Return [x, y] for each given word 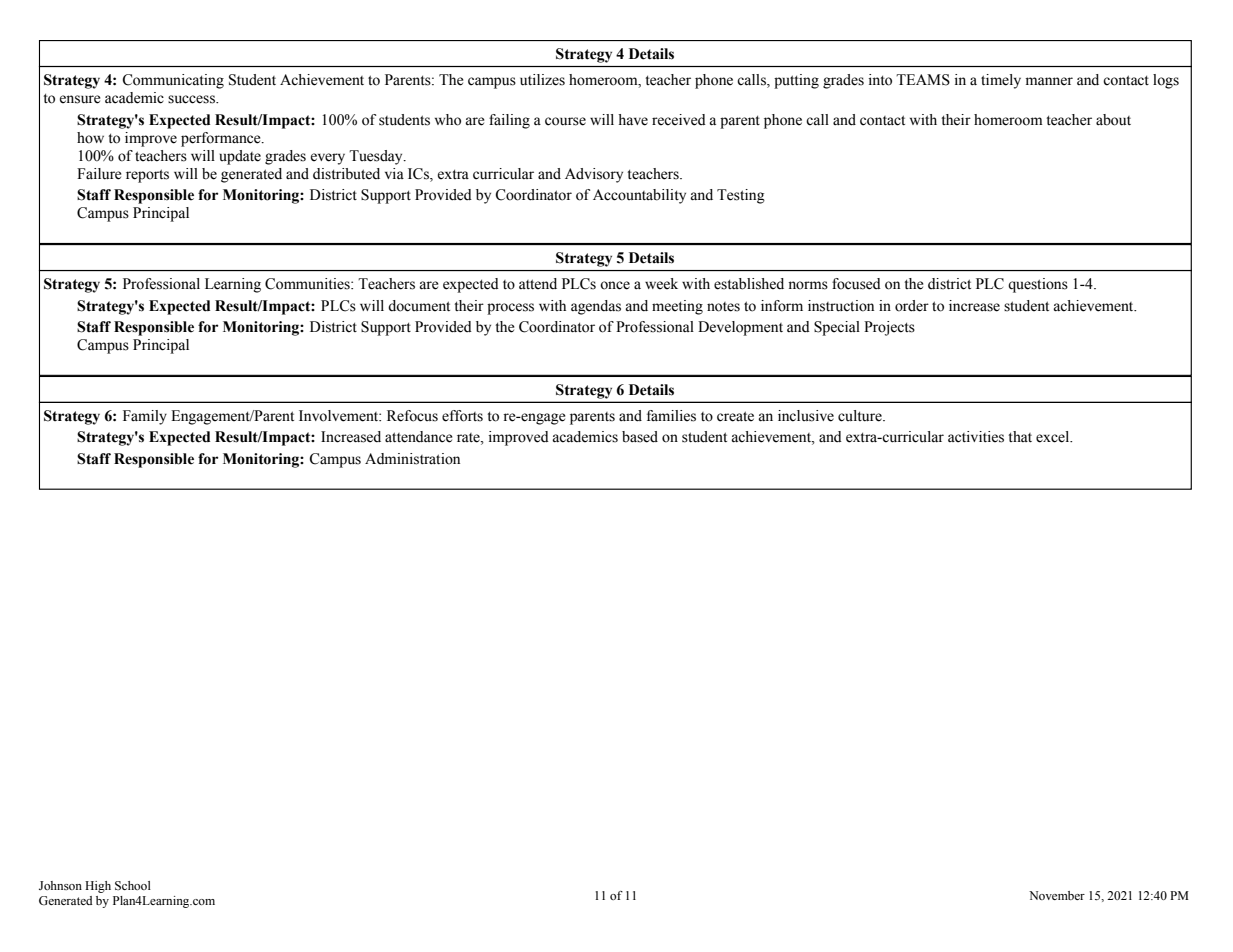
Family [145, 417]
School [133, 885]
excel [1054, 437]
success [192, 99]
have [633, 120]
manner [1049, 81]
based [640, 437]
